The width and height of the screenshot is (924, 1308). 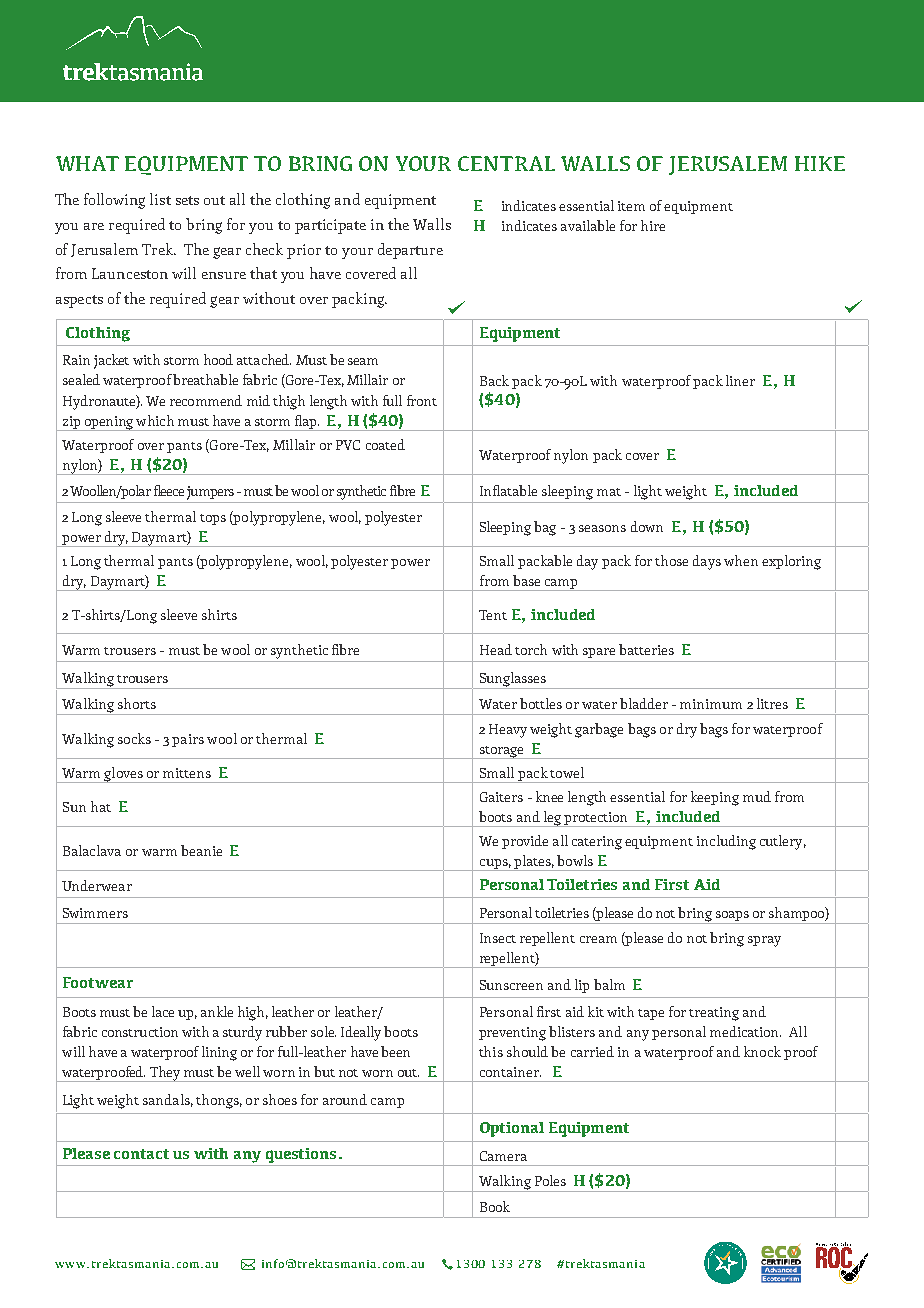 What do you see at coordinates (740, 380) in the screenshot?
I see `liner` at bounding box center [740, 380].
